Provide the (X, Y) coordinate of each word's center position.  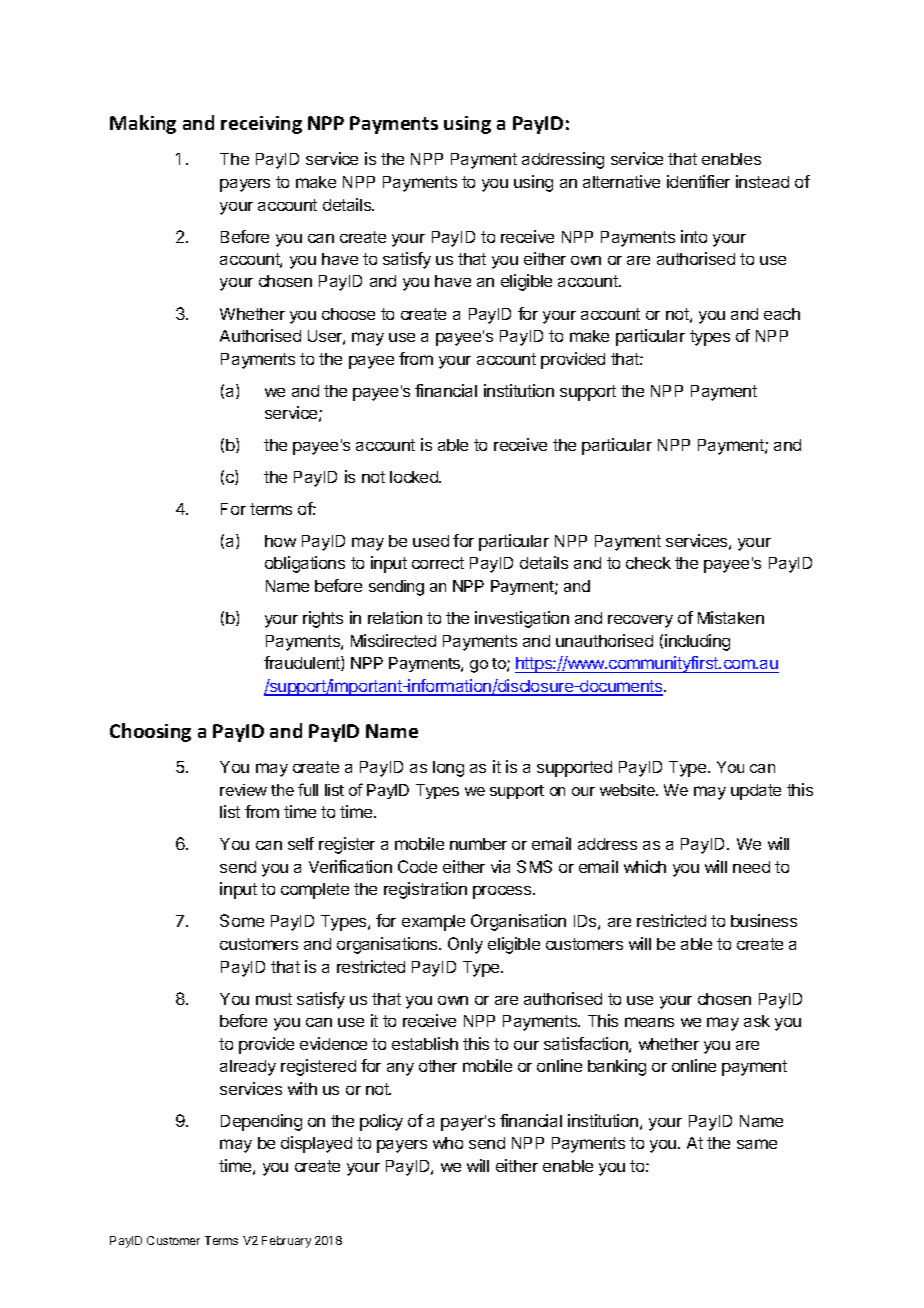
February (286, 1242)
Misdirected (393, 640)
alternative (621, 181)
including (697, 642)
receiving (261, 125)
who (448, 1143)
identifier (698, 181)
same (757, 1144)
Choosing (150, 732)
